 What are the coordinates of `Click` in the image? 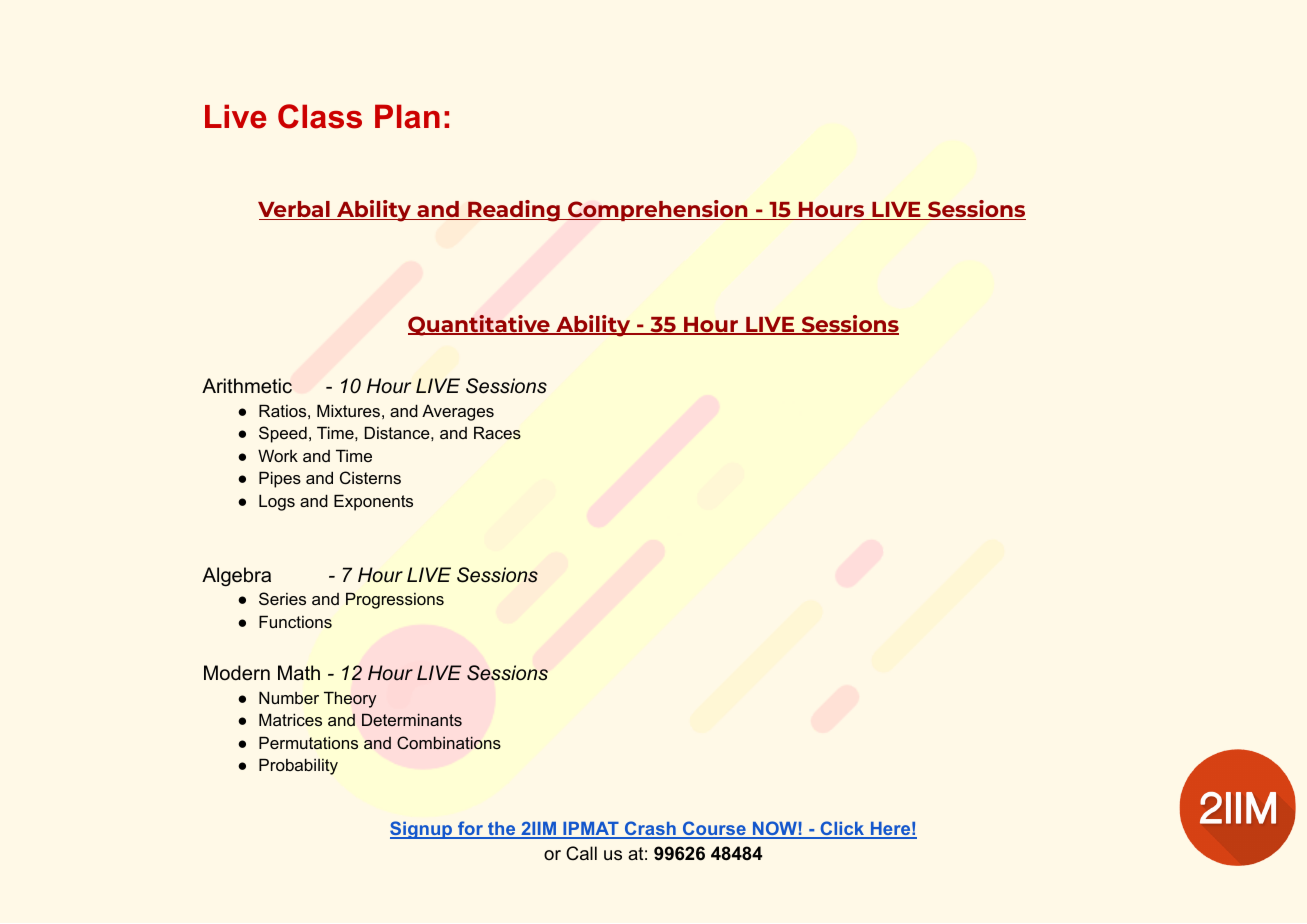 It's located at (842, 829).
